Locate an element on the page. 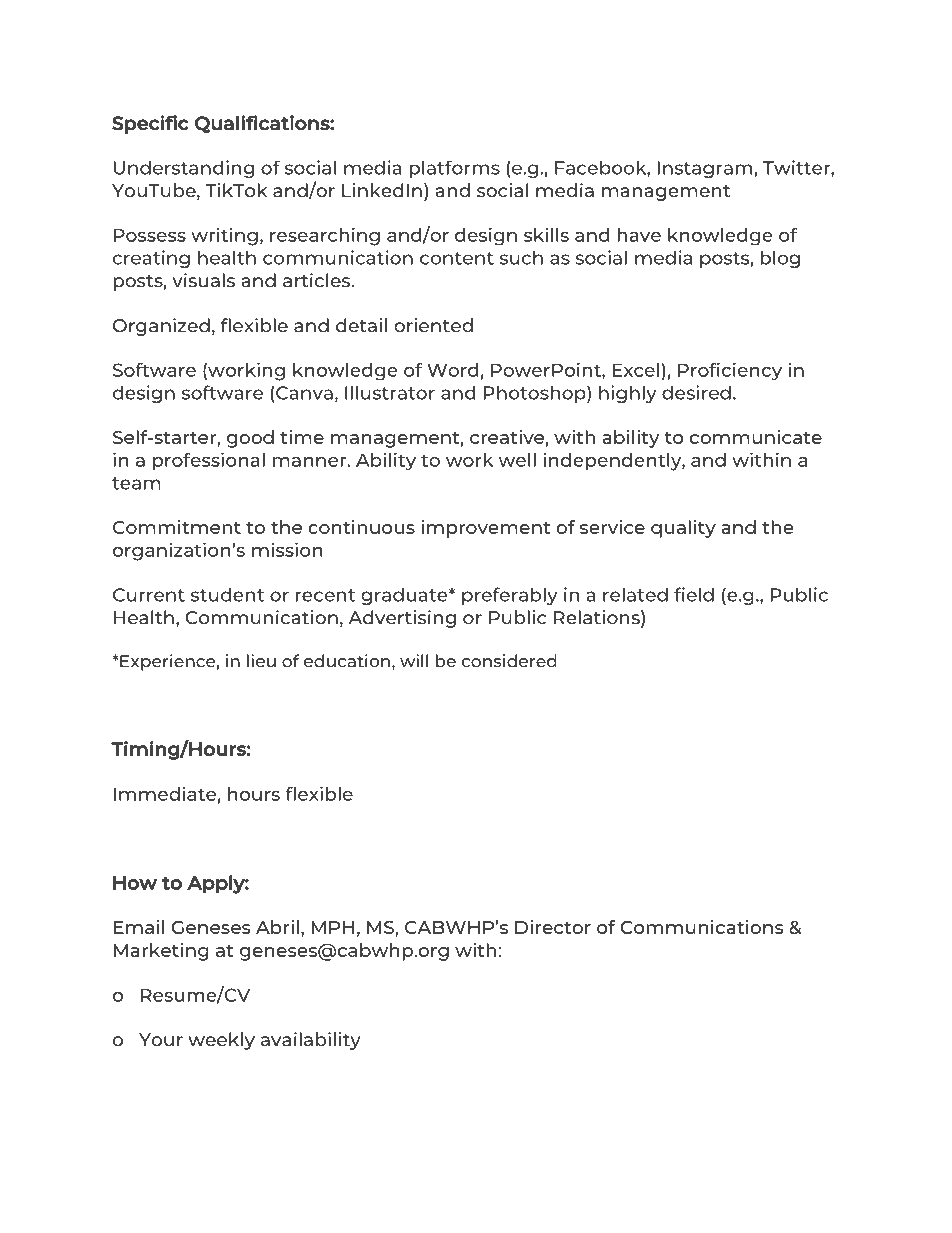  Instagram is located at coordinates (706, 169).
